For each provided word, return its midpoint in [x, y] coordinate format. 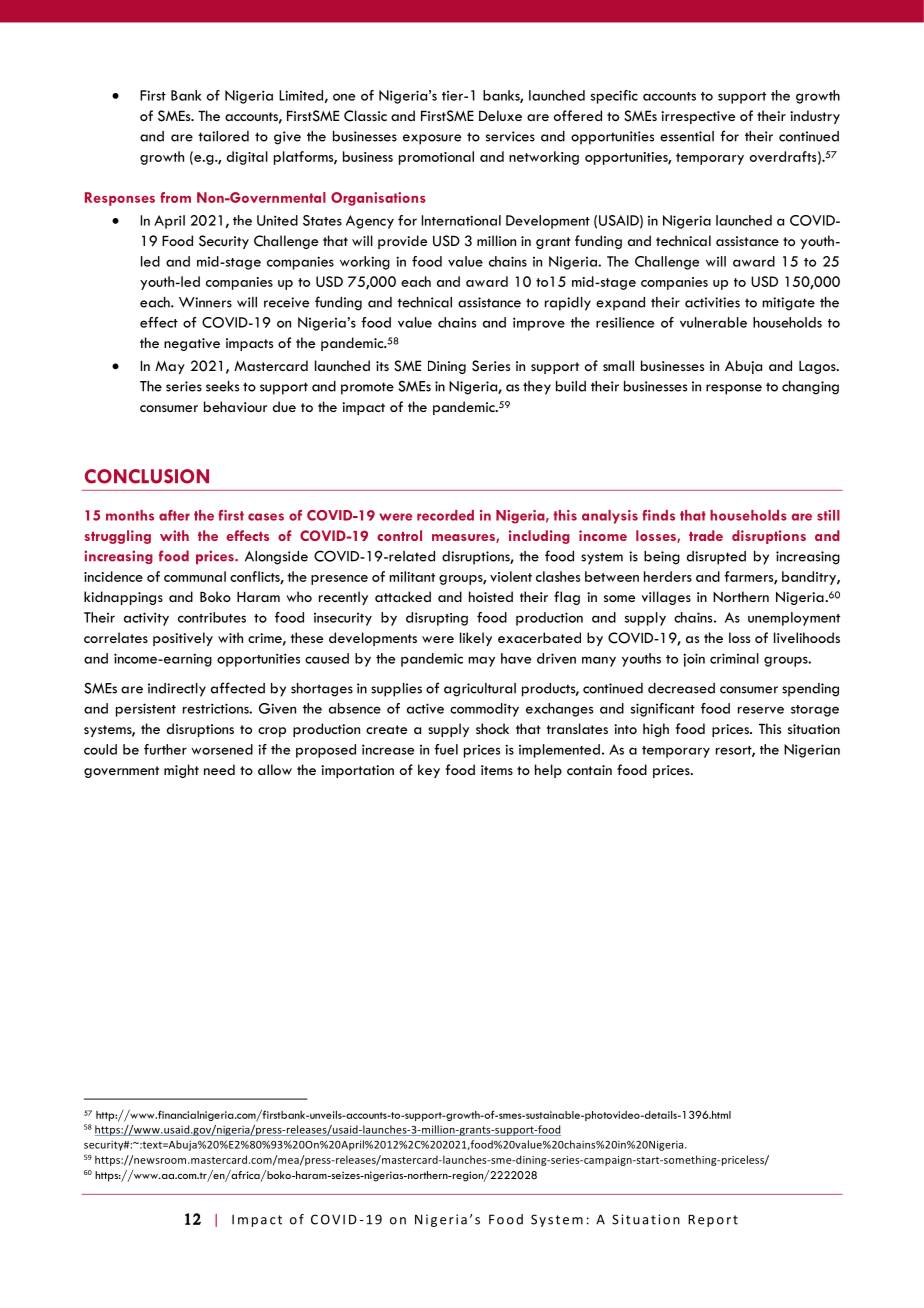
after [174, 515]
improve [539, 324]
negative [192, 344]
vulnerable [713, 322]
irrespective [698, 117]
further [165, 749]
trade [706, 535]
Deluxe [500, 115]
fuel [446, 749]
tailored [223, 136]
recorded [445, 515]
